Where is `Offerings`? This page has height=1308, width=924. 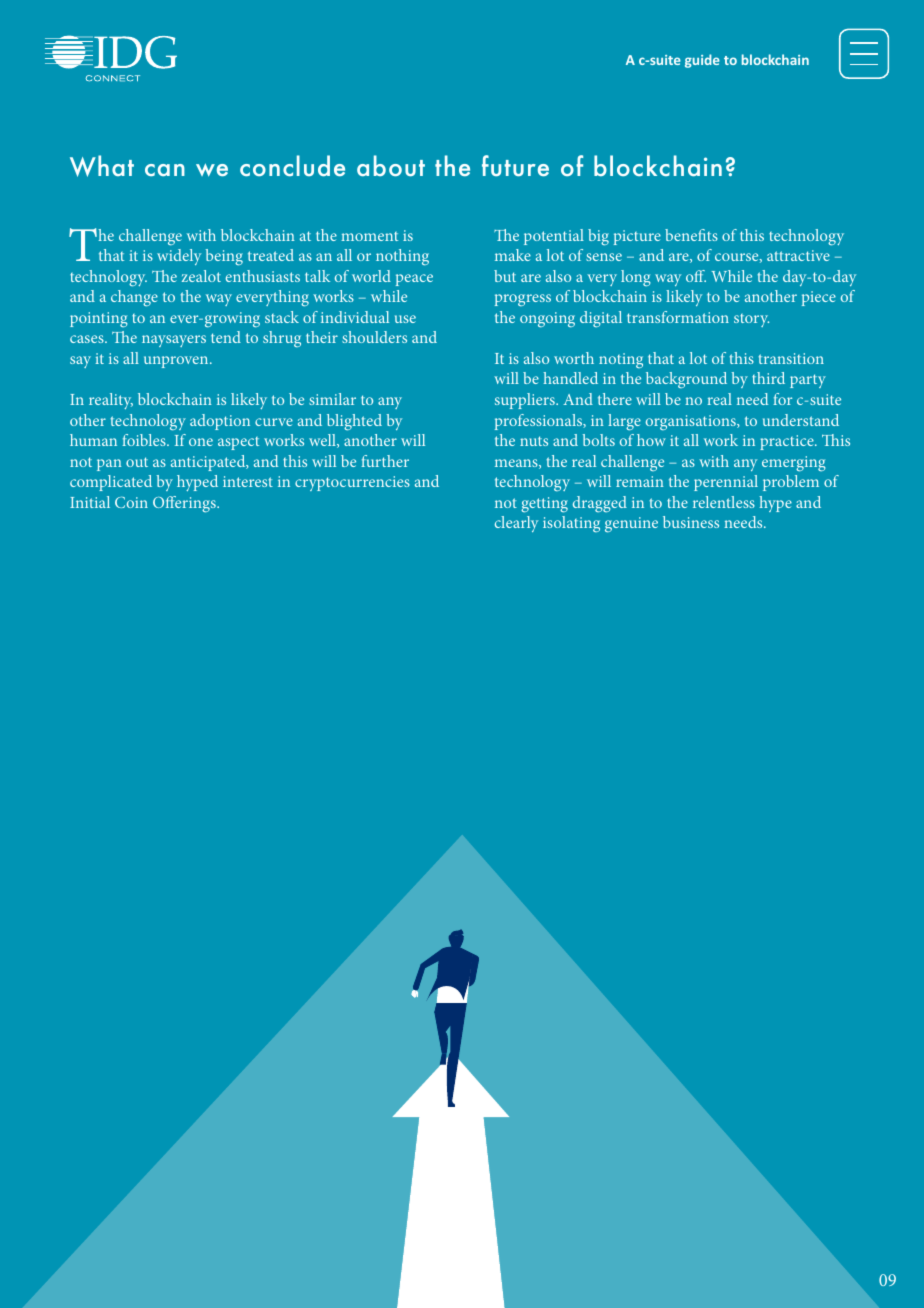
Offerings is located at coordinates (185, 504).
